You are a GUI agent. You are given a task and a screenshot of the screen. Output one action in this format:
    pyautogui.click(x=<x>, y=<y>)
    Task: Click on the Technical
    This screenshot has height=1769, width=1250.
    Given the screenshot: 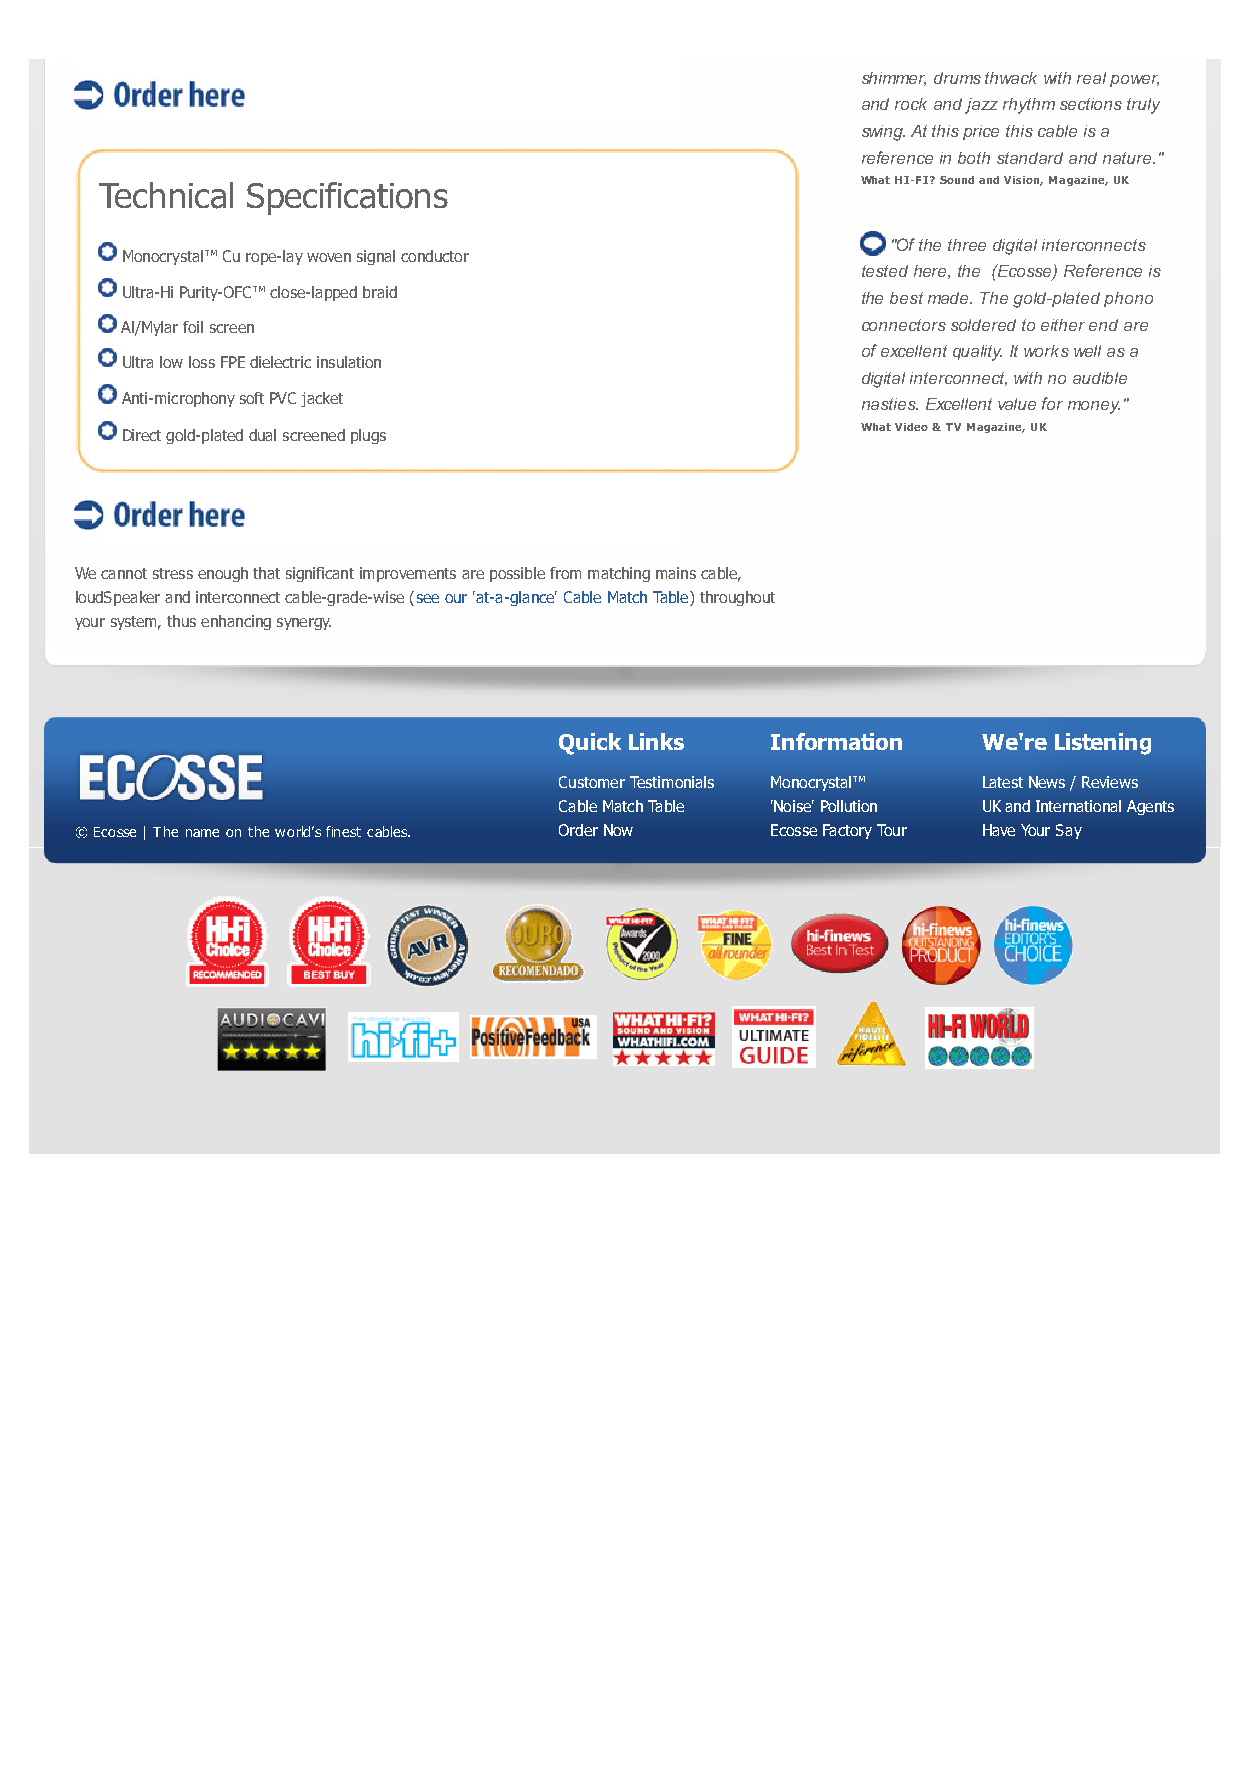 What is the action you would take?
    pyautogui.click(x=166, y=195)
